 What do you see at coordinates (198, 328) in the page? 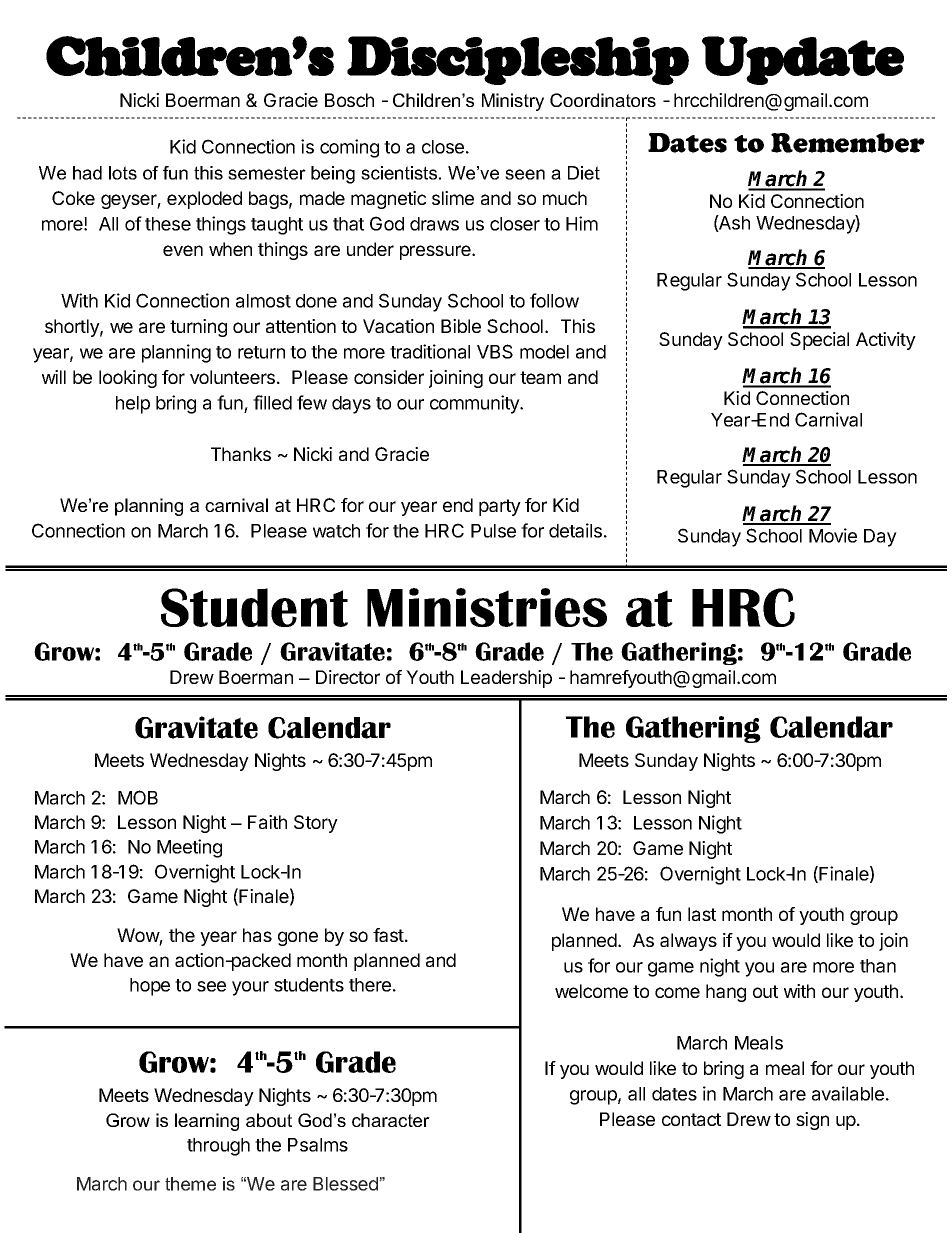
I see `turning` at bounding box center [198, 328].
